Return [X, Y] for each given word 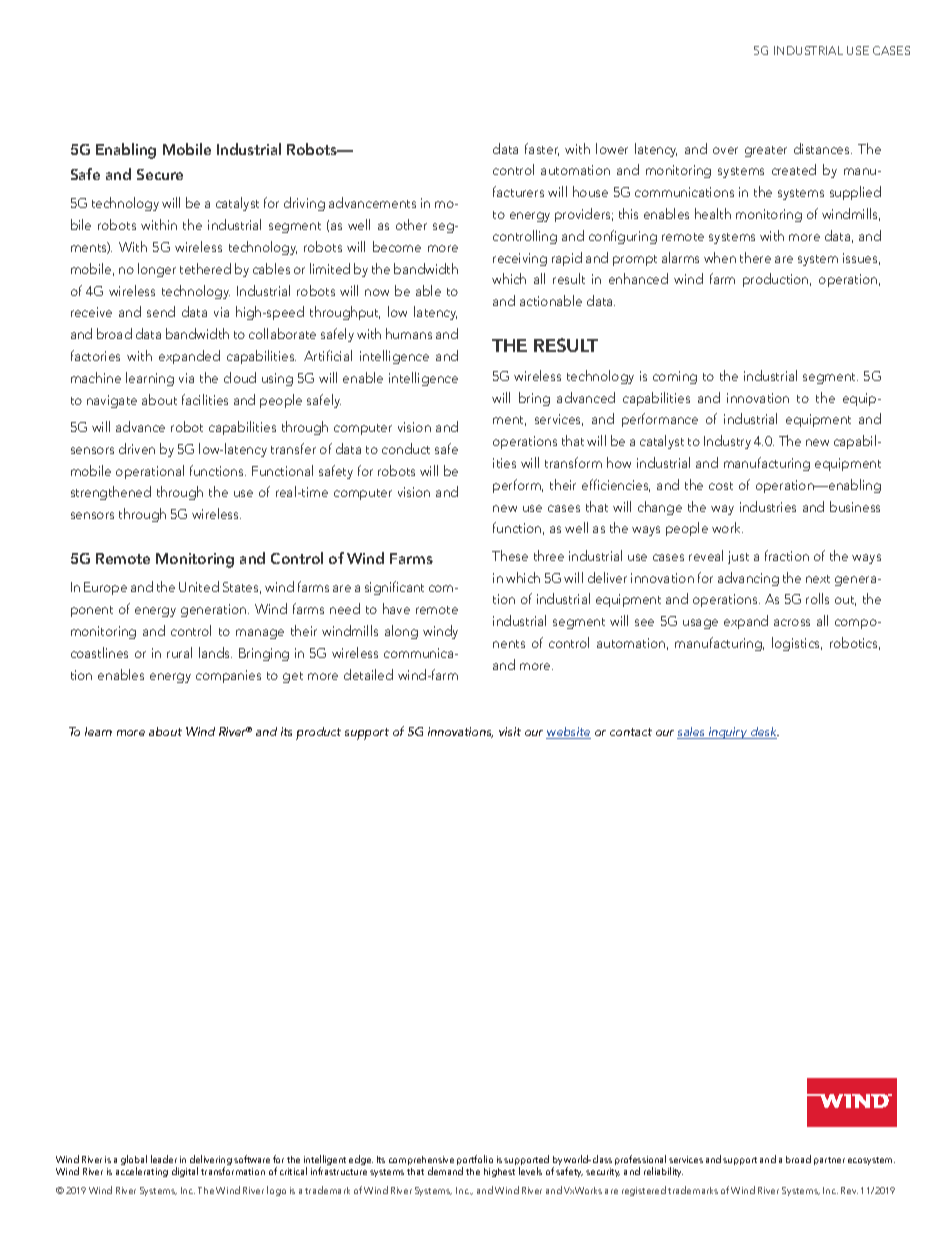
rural [179, 652]
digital [185, 1172]
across [792, 622]
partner [829, 1161]
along [401, 632]
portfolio [475, 1161]
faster [542, 149]
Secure [160, 174]
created [794, 169]
